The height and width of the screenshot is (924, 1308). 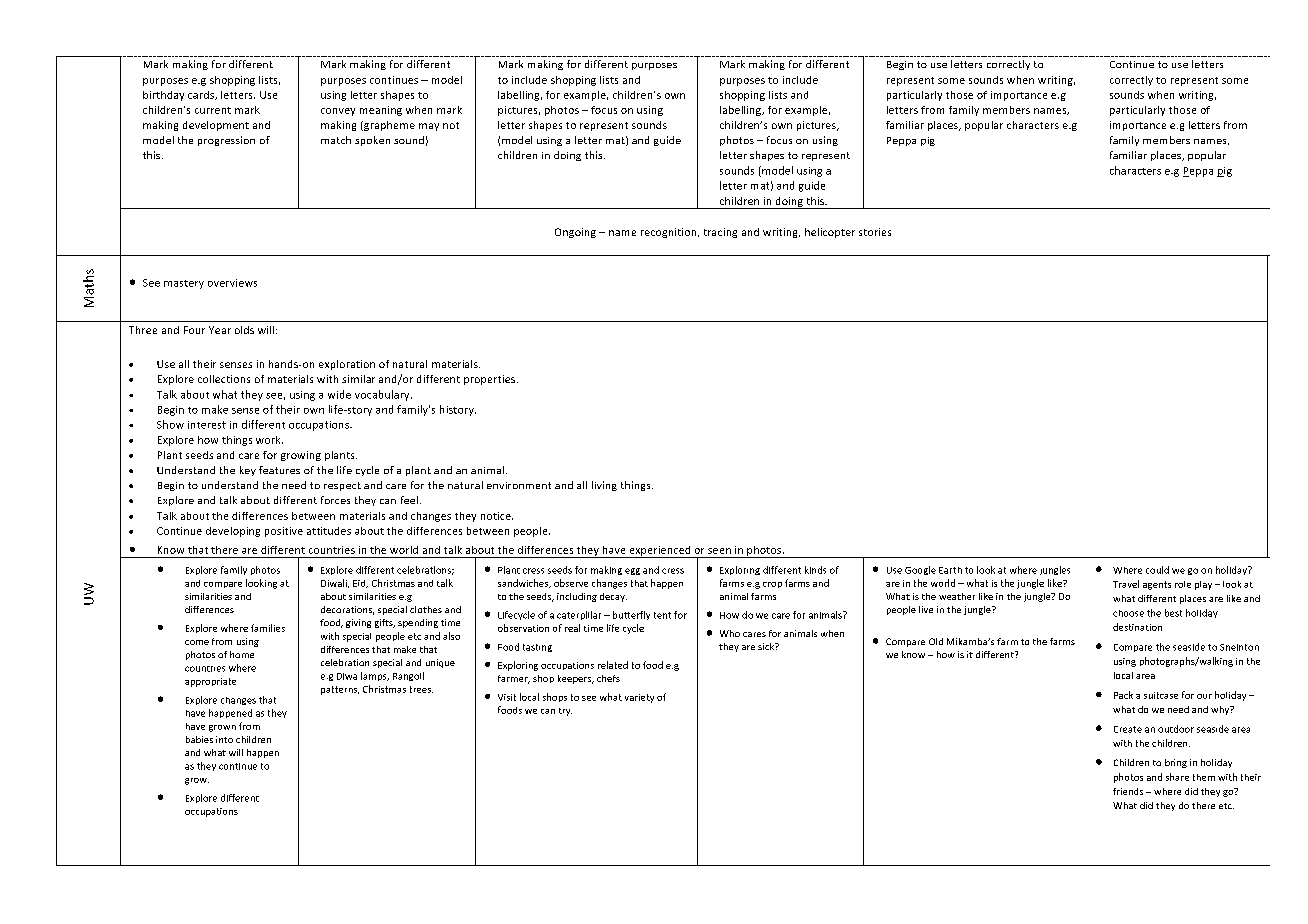 What do you see at coordinates (268, 628) in the screenshot?
I see `families` at bounding box center [268, 628].
